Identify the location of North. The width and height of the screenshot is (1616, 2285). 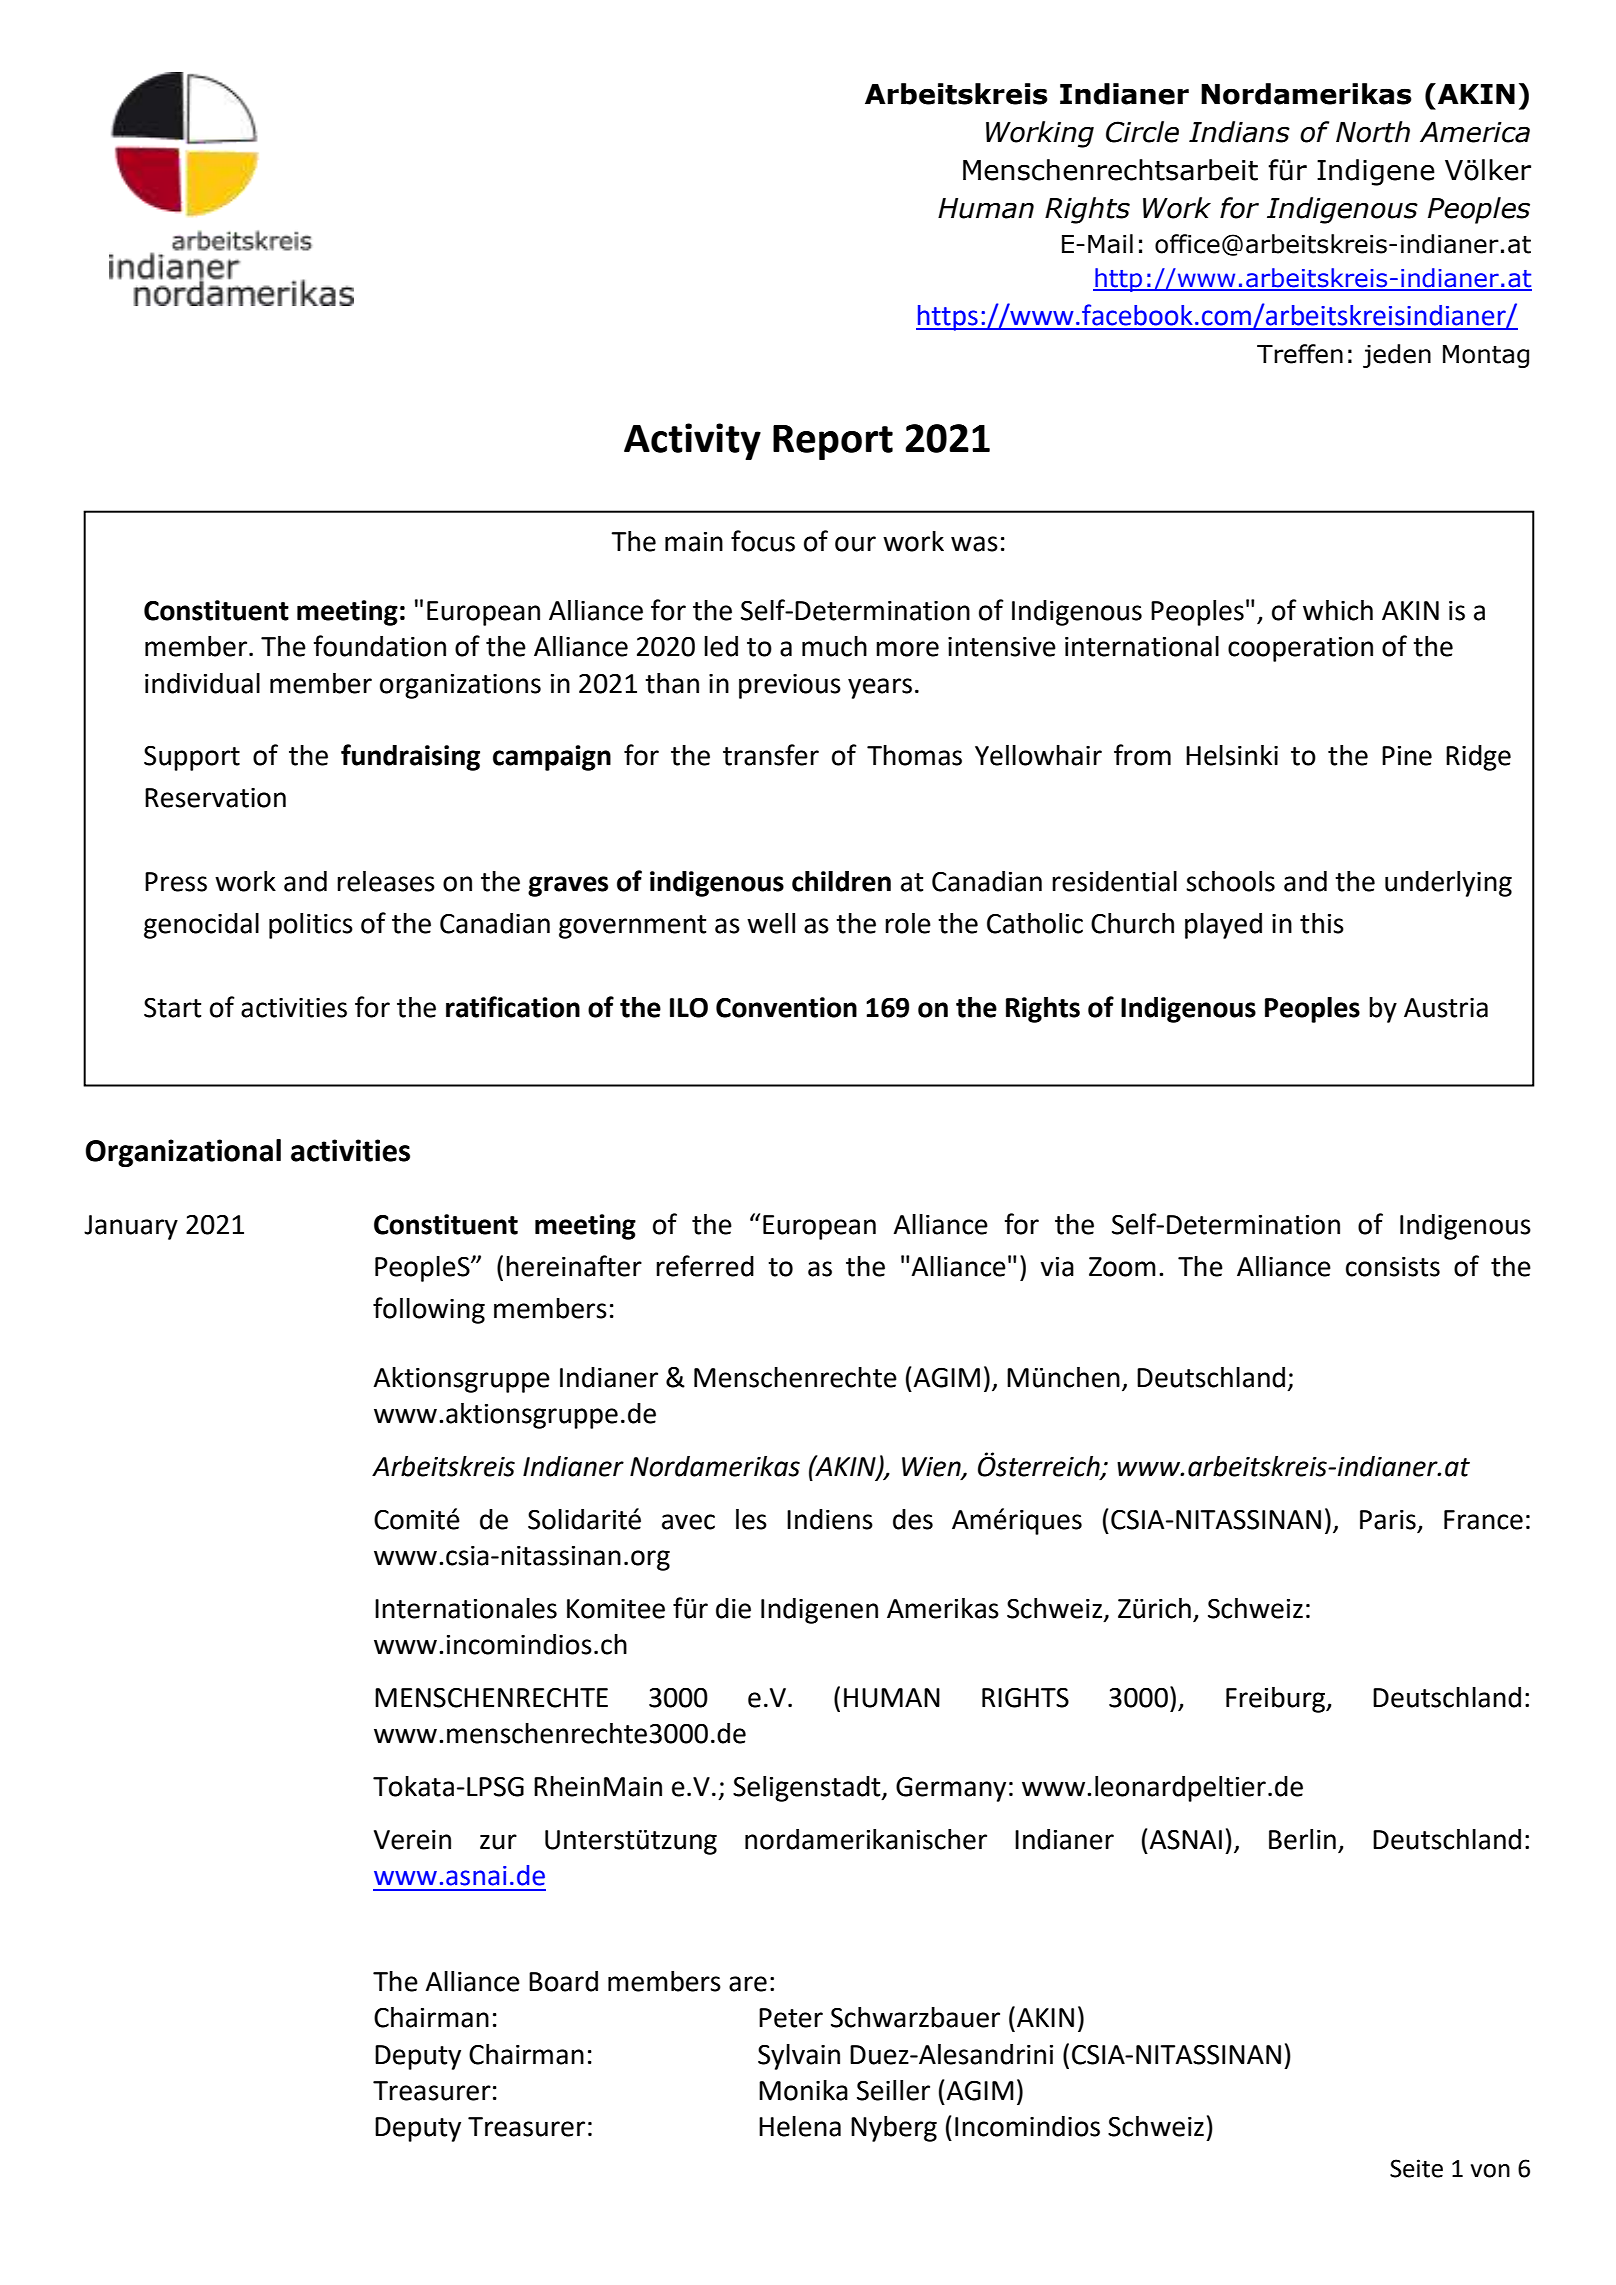
(1373, 132).
